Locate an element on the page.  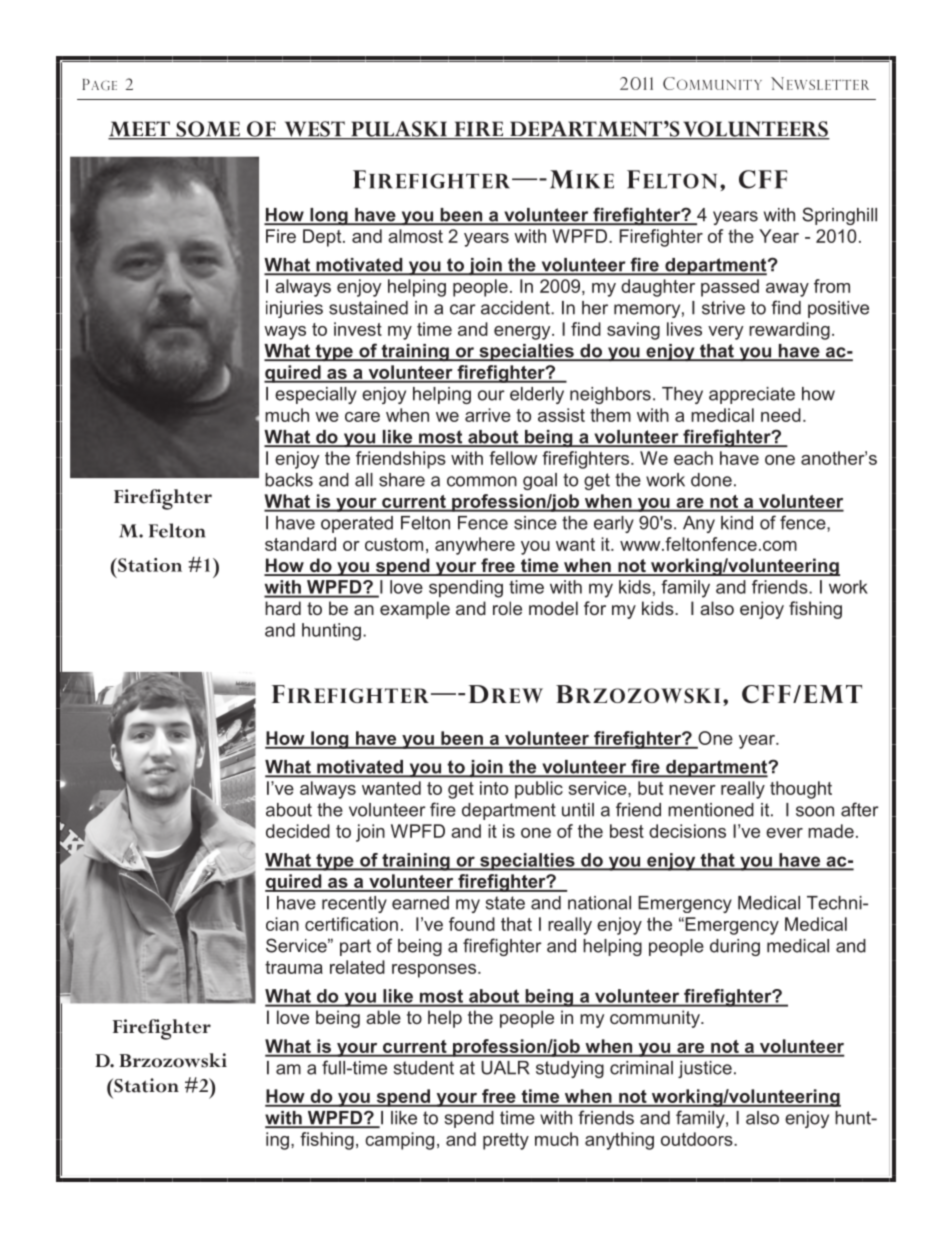
camping is located at coordinates (399, 1141).
